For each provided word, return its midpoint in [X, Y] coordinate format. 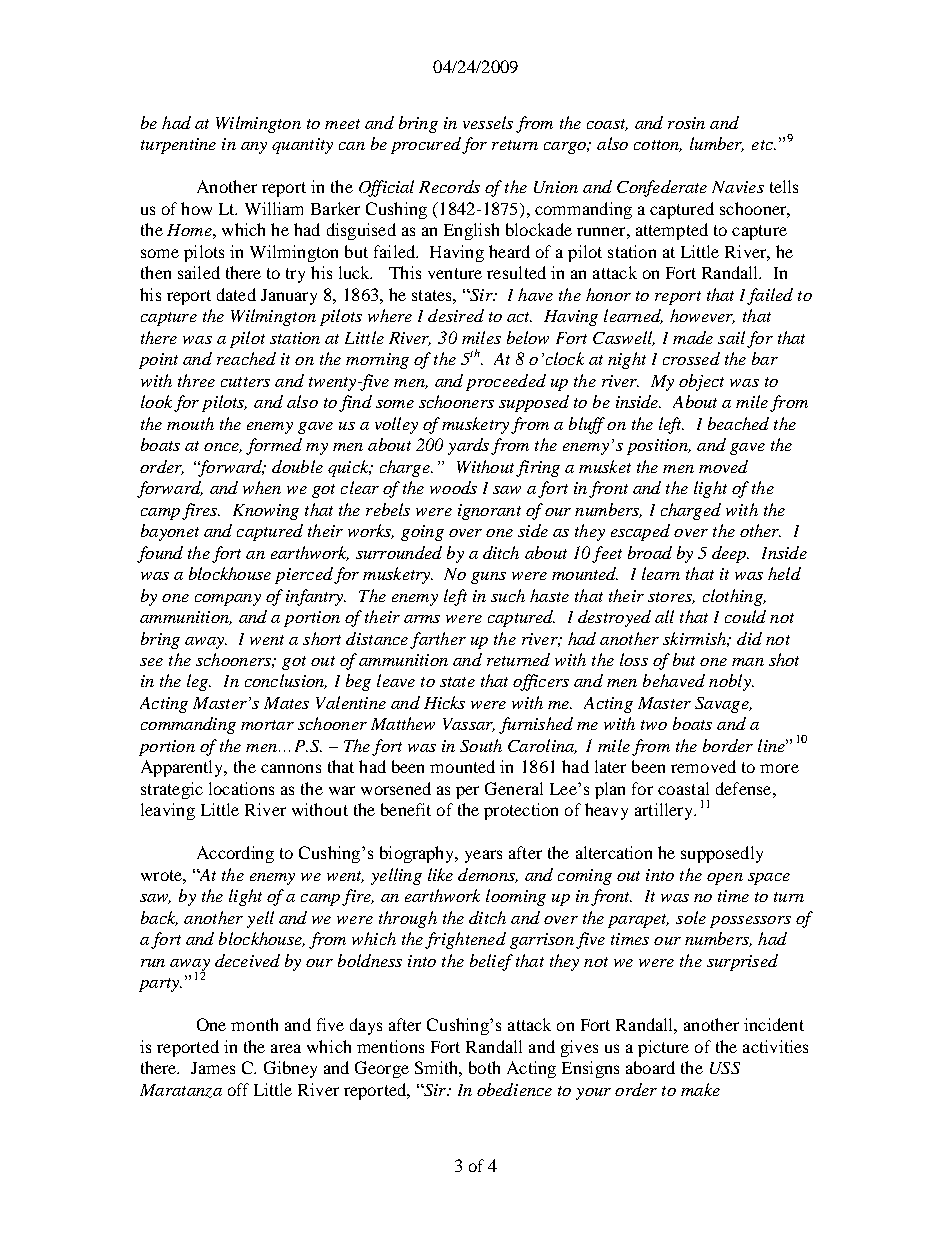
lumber [717, 144]
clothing [734, 597]
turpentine [178, 146]
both [484, 1067]
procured [426, 145]
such [508, 595]
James [213, 1068]
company [228, 600]
